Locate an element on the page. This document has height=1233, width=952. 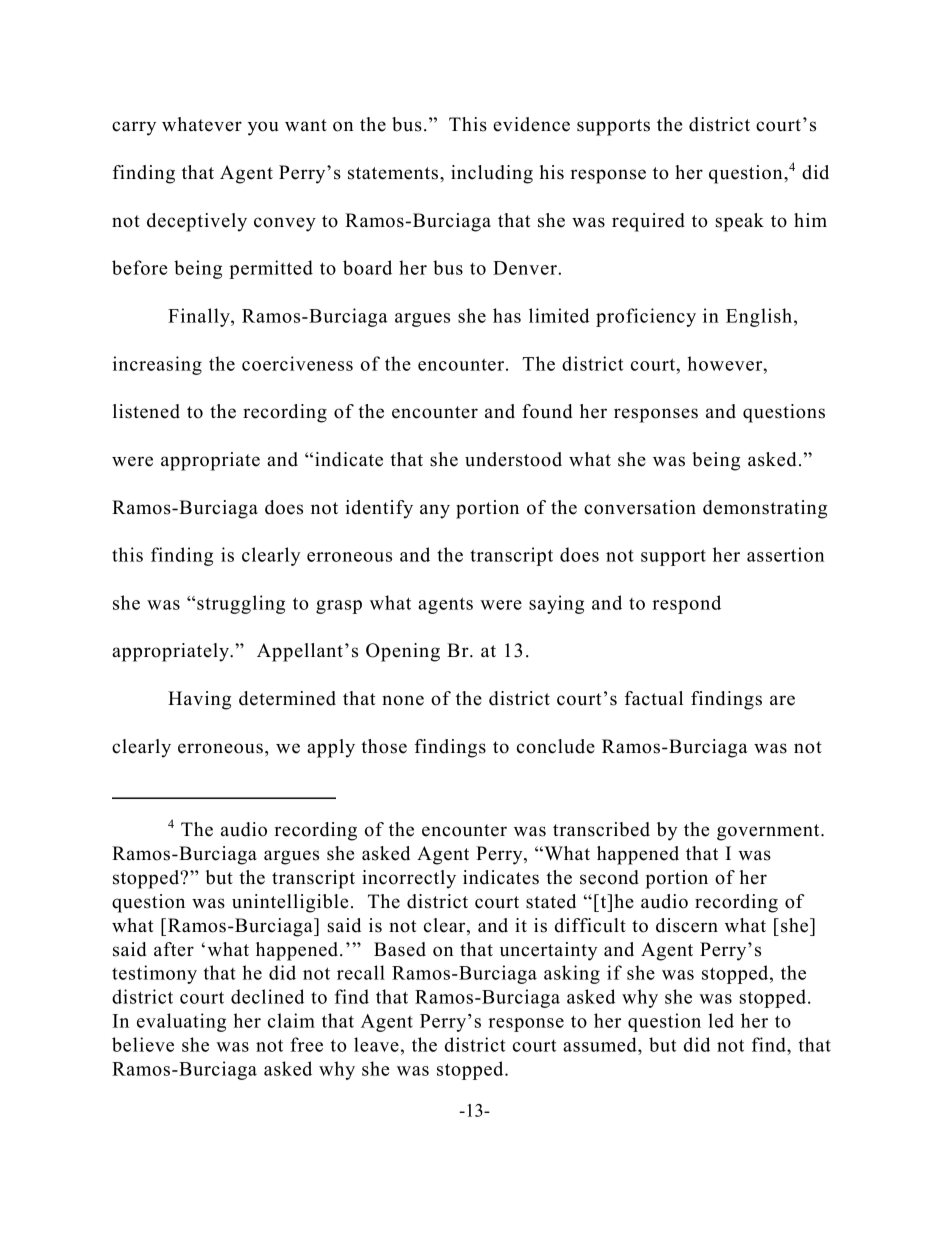
evaluating is located at coordinates (181, 1022).
